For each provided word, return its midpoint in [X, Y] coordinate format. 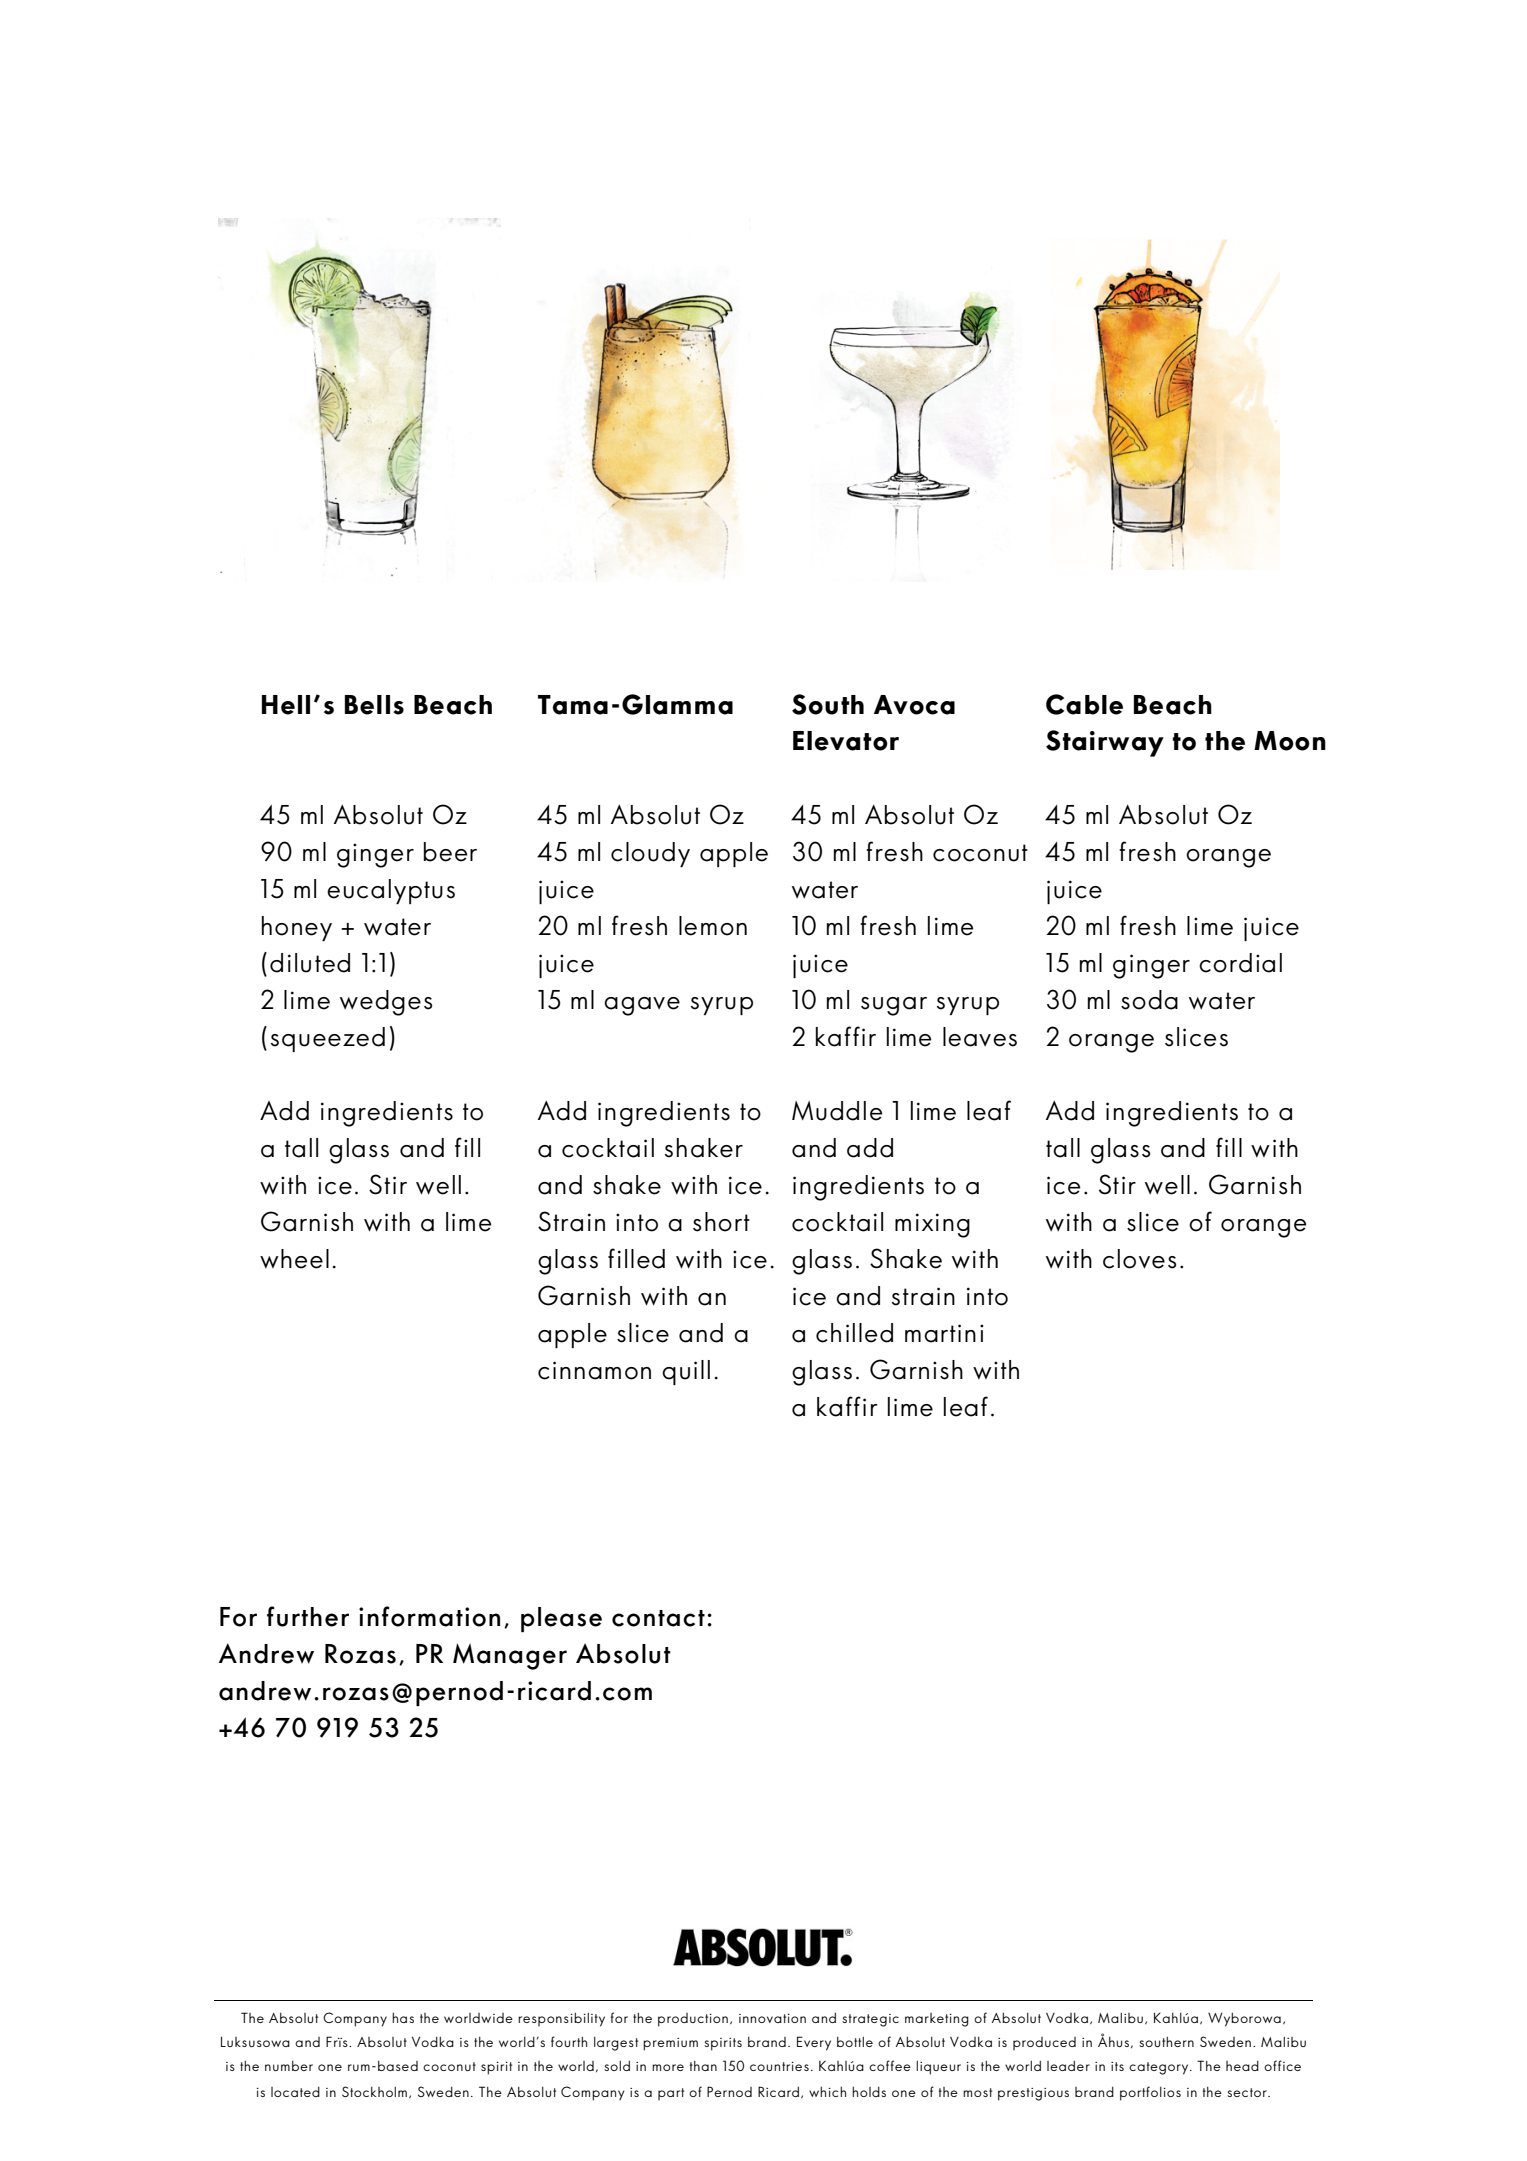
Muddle [837, 1111]
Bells [374, 705]
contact [658, 1618]
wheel [294, 1259]
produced [1044, 2043]
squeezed [328, 1039]
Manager [510, 1656]
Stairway [1105, 743]
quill [686, 1372]
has [403, 2018]
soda [1149, 1000]
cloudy [650, 854]
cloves [1139, 1259]
